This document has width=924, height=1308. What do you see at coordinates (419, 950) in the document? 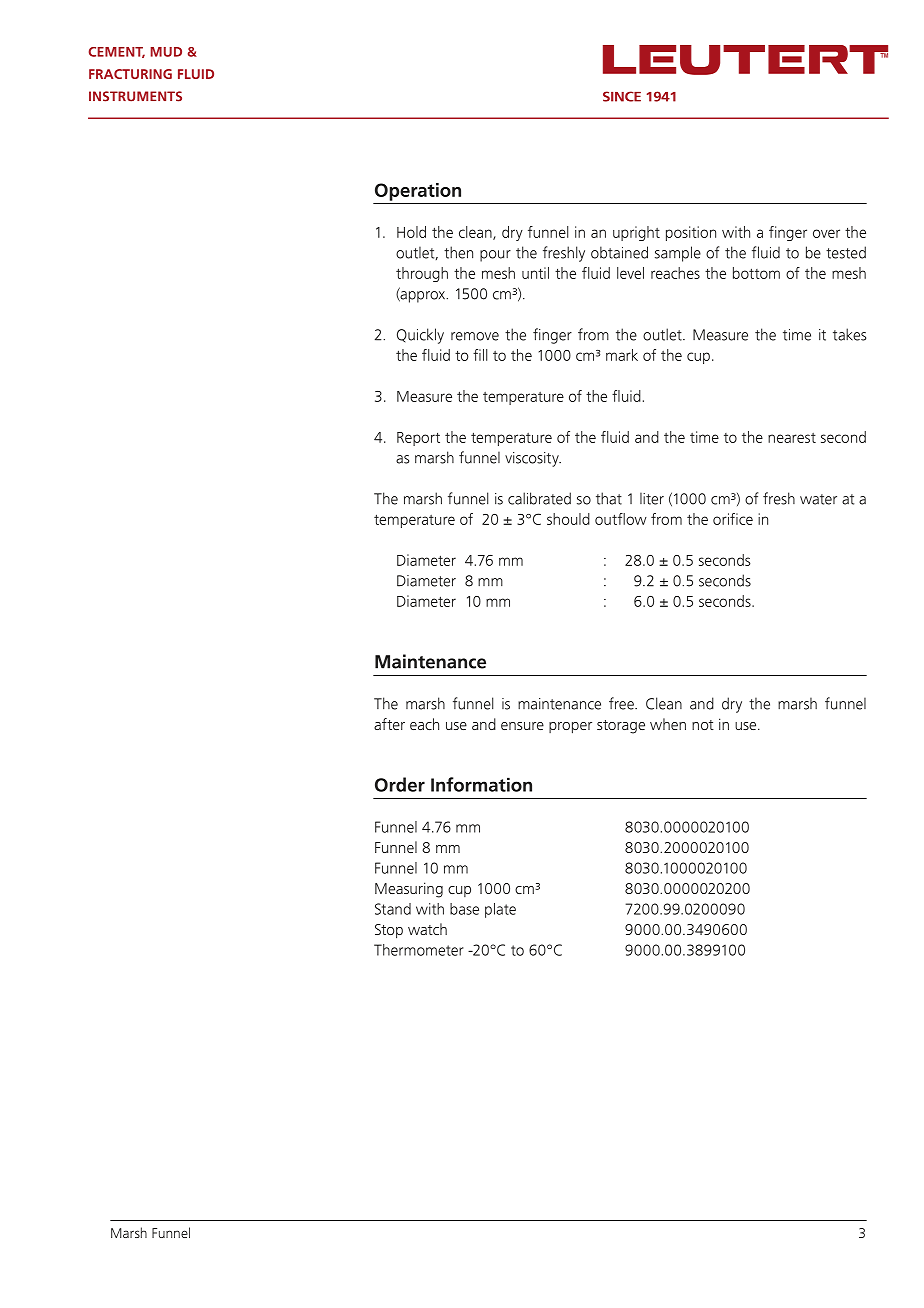
I see `Thermometer` at bounding box center [419, 950].
